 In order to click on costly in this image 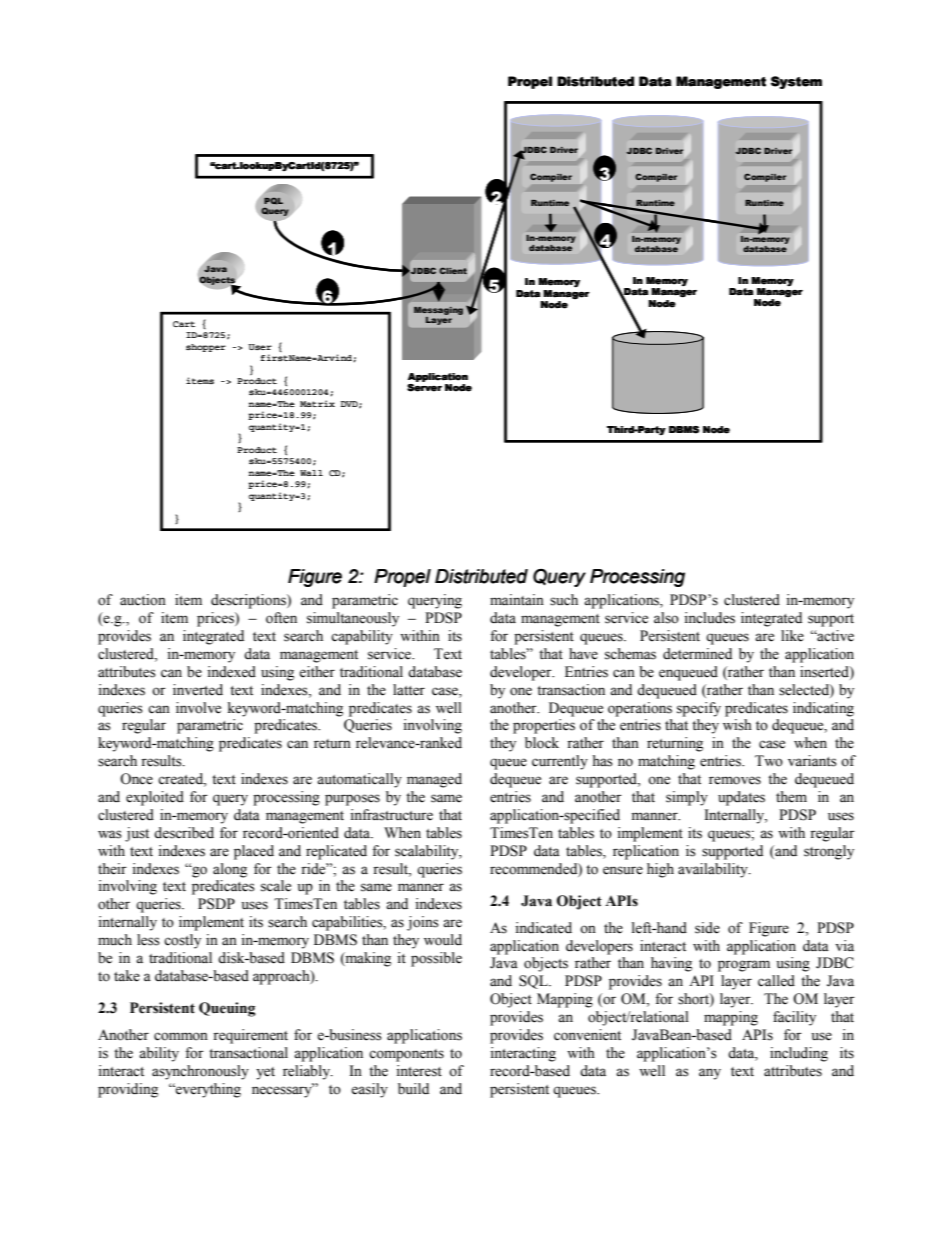, I will do `click(182, 941)`.
